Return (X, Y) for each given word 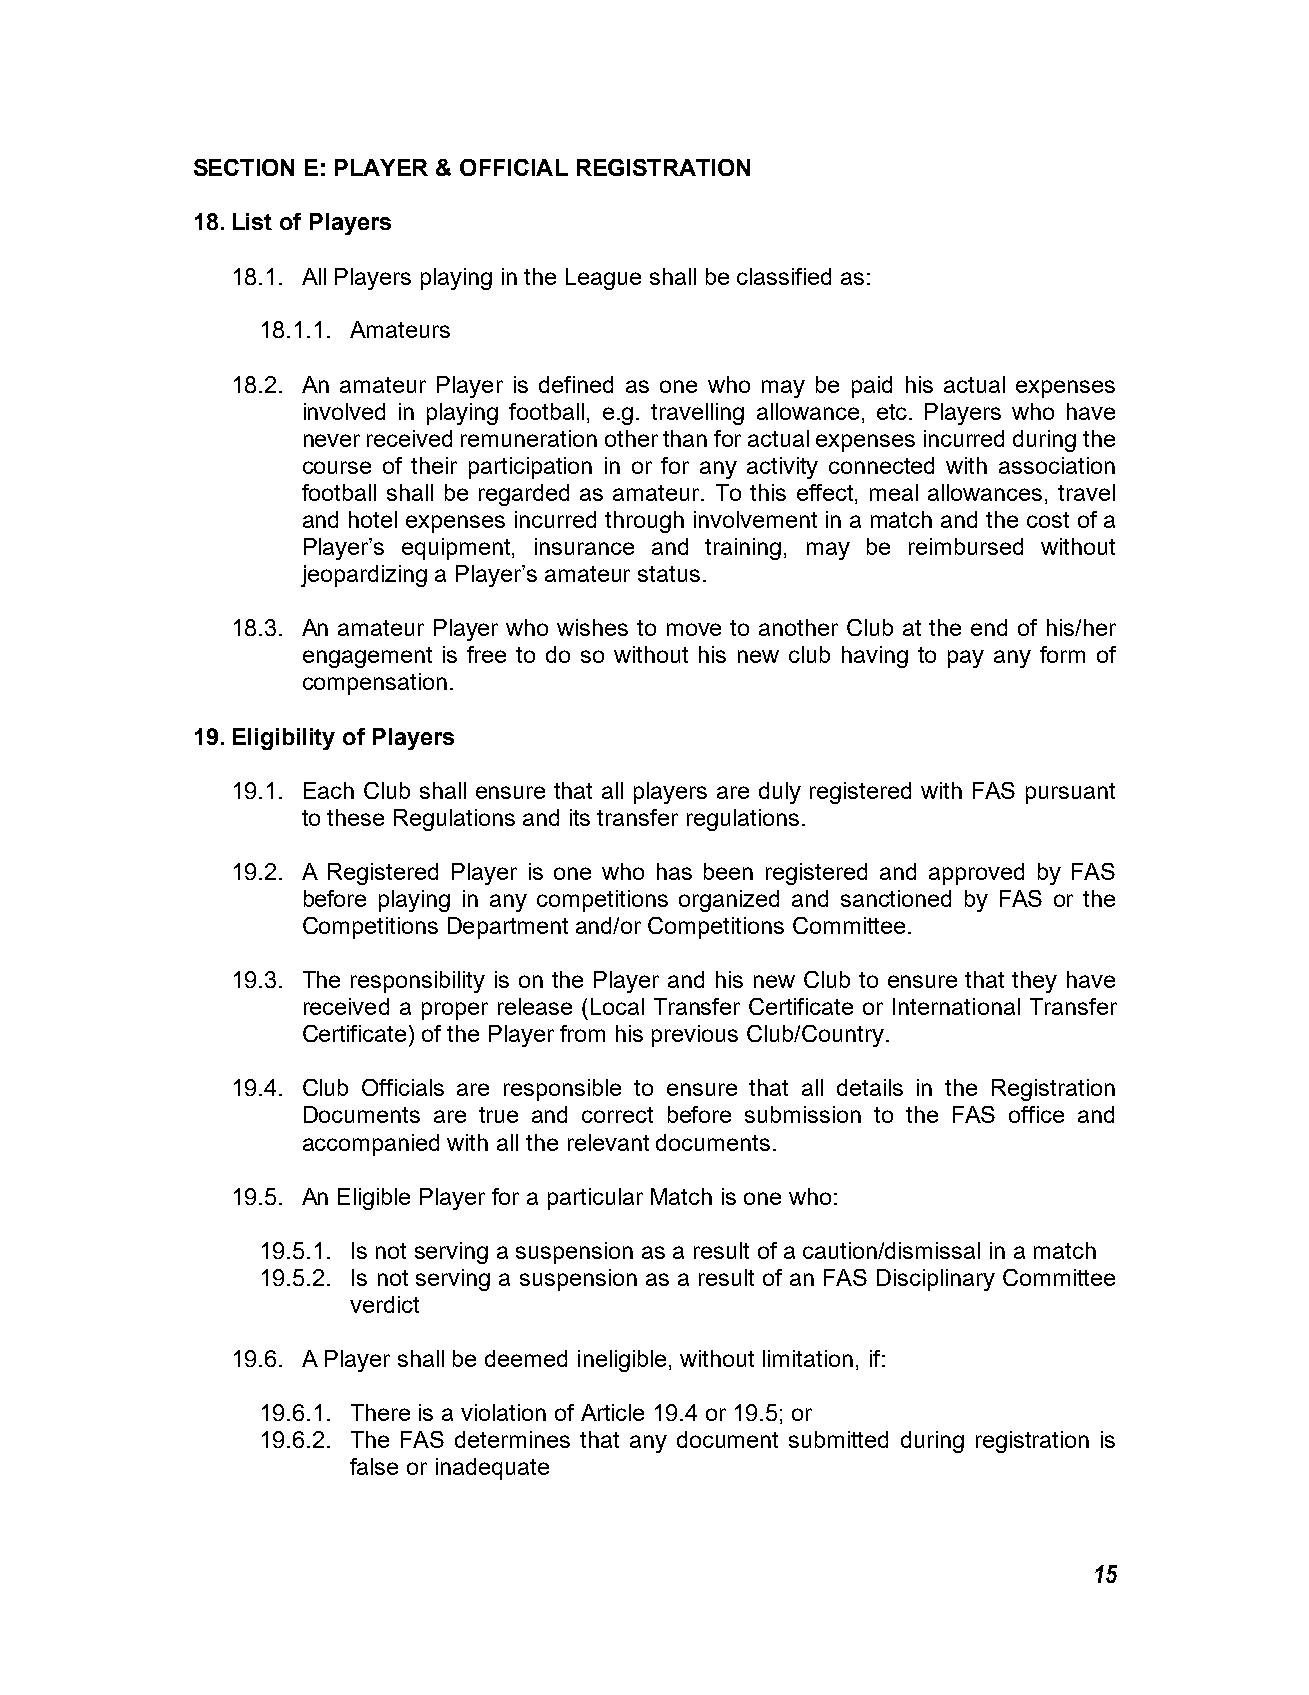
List (252, 221)
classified (784, 276)
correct (617, 1115)
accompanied (371, 1145)
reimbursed (966, 546)
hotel (373, 519)
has (674, 871)
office (1036, 1114)
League (603, 279)
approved (976, 874)
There (380, 1412)
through (644, 522)
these (355, 817)
